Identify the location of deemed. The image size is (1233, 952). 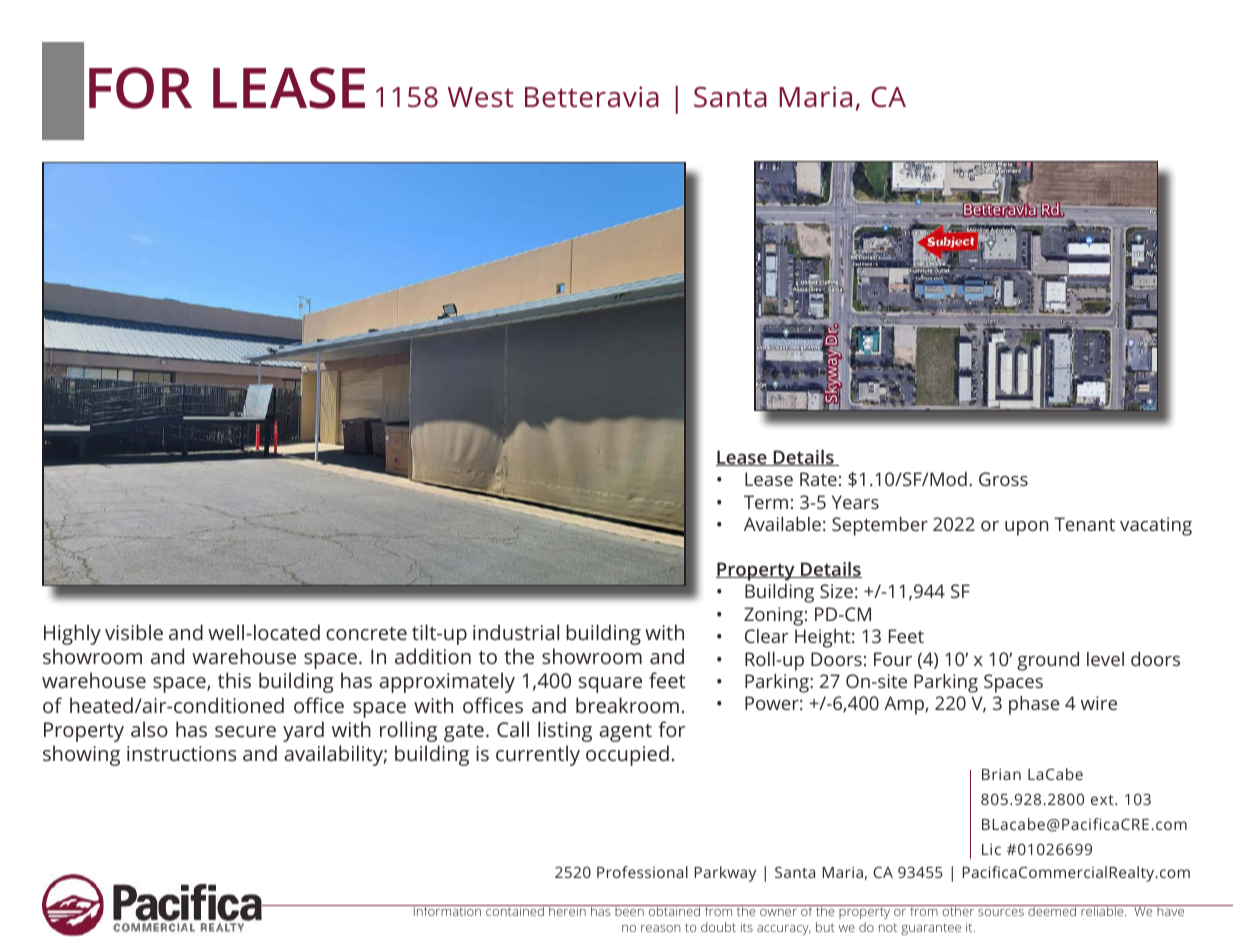
(1052, 910).
